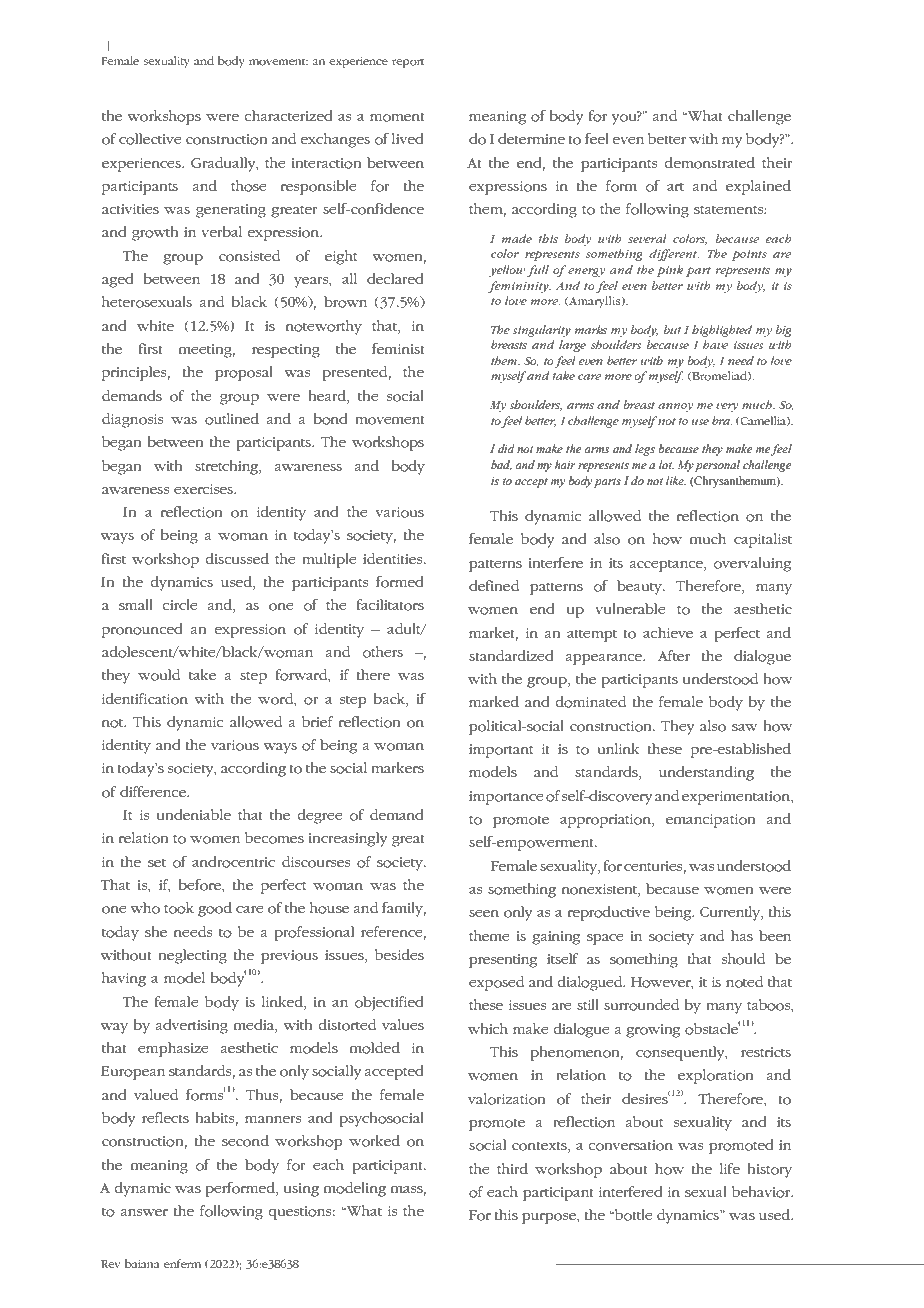 The height and width of the screenshot is (1308, 924). Describe the element at coordinates (496, 983) in the screenshot. I see `exposed` at that location.
